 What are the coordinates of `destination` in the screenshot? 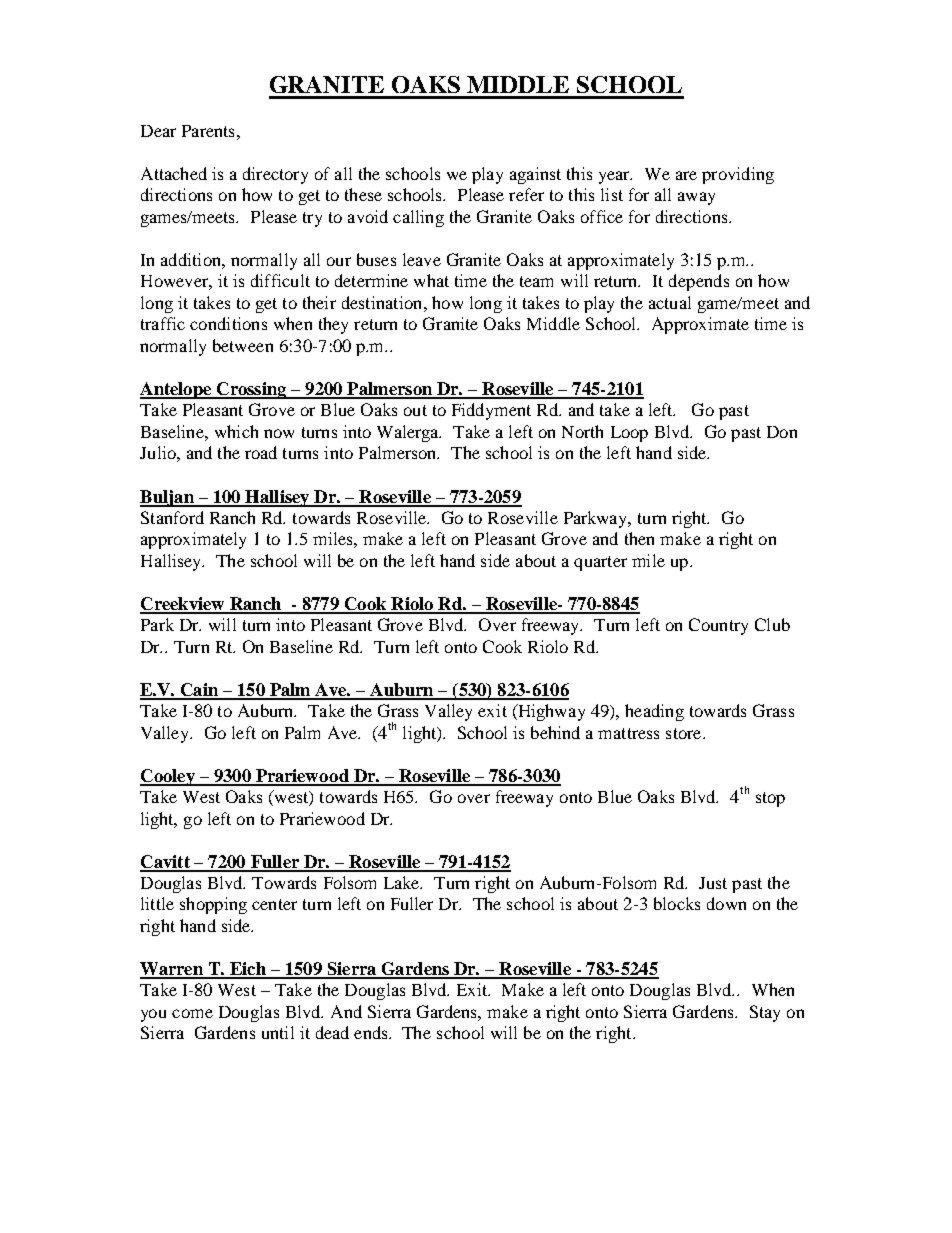 It's located at (383, 302).
